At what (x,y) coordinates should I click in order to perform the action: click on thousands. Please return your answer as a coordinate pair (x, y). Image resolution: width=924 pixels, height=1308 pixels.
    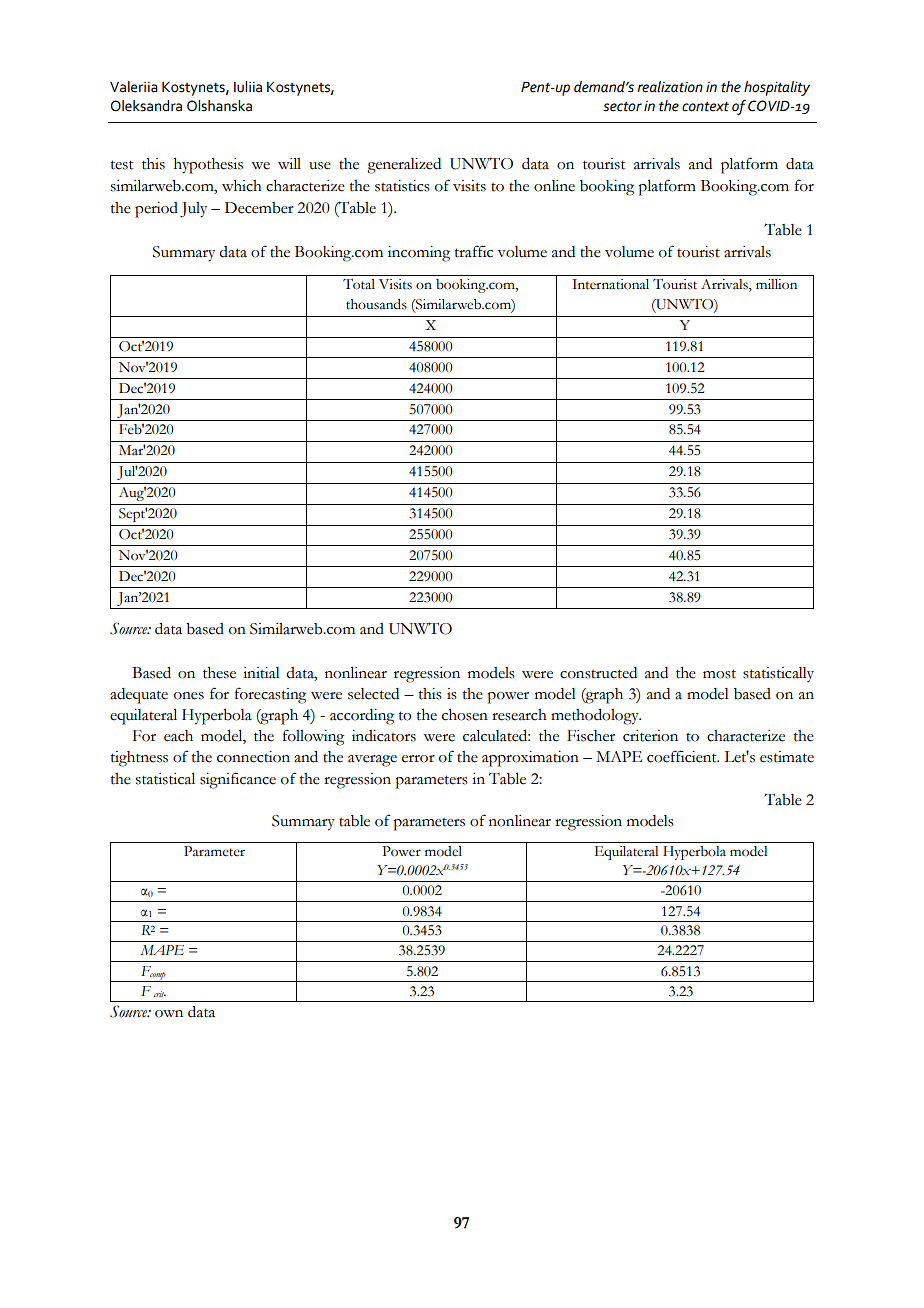
    Looking at the image, I should click on (376, 304).
